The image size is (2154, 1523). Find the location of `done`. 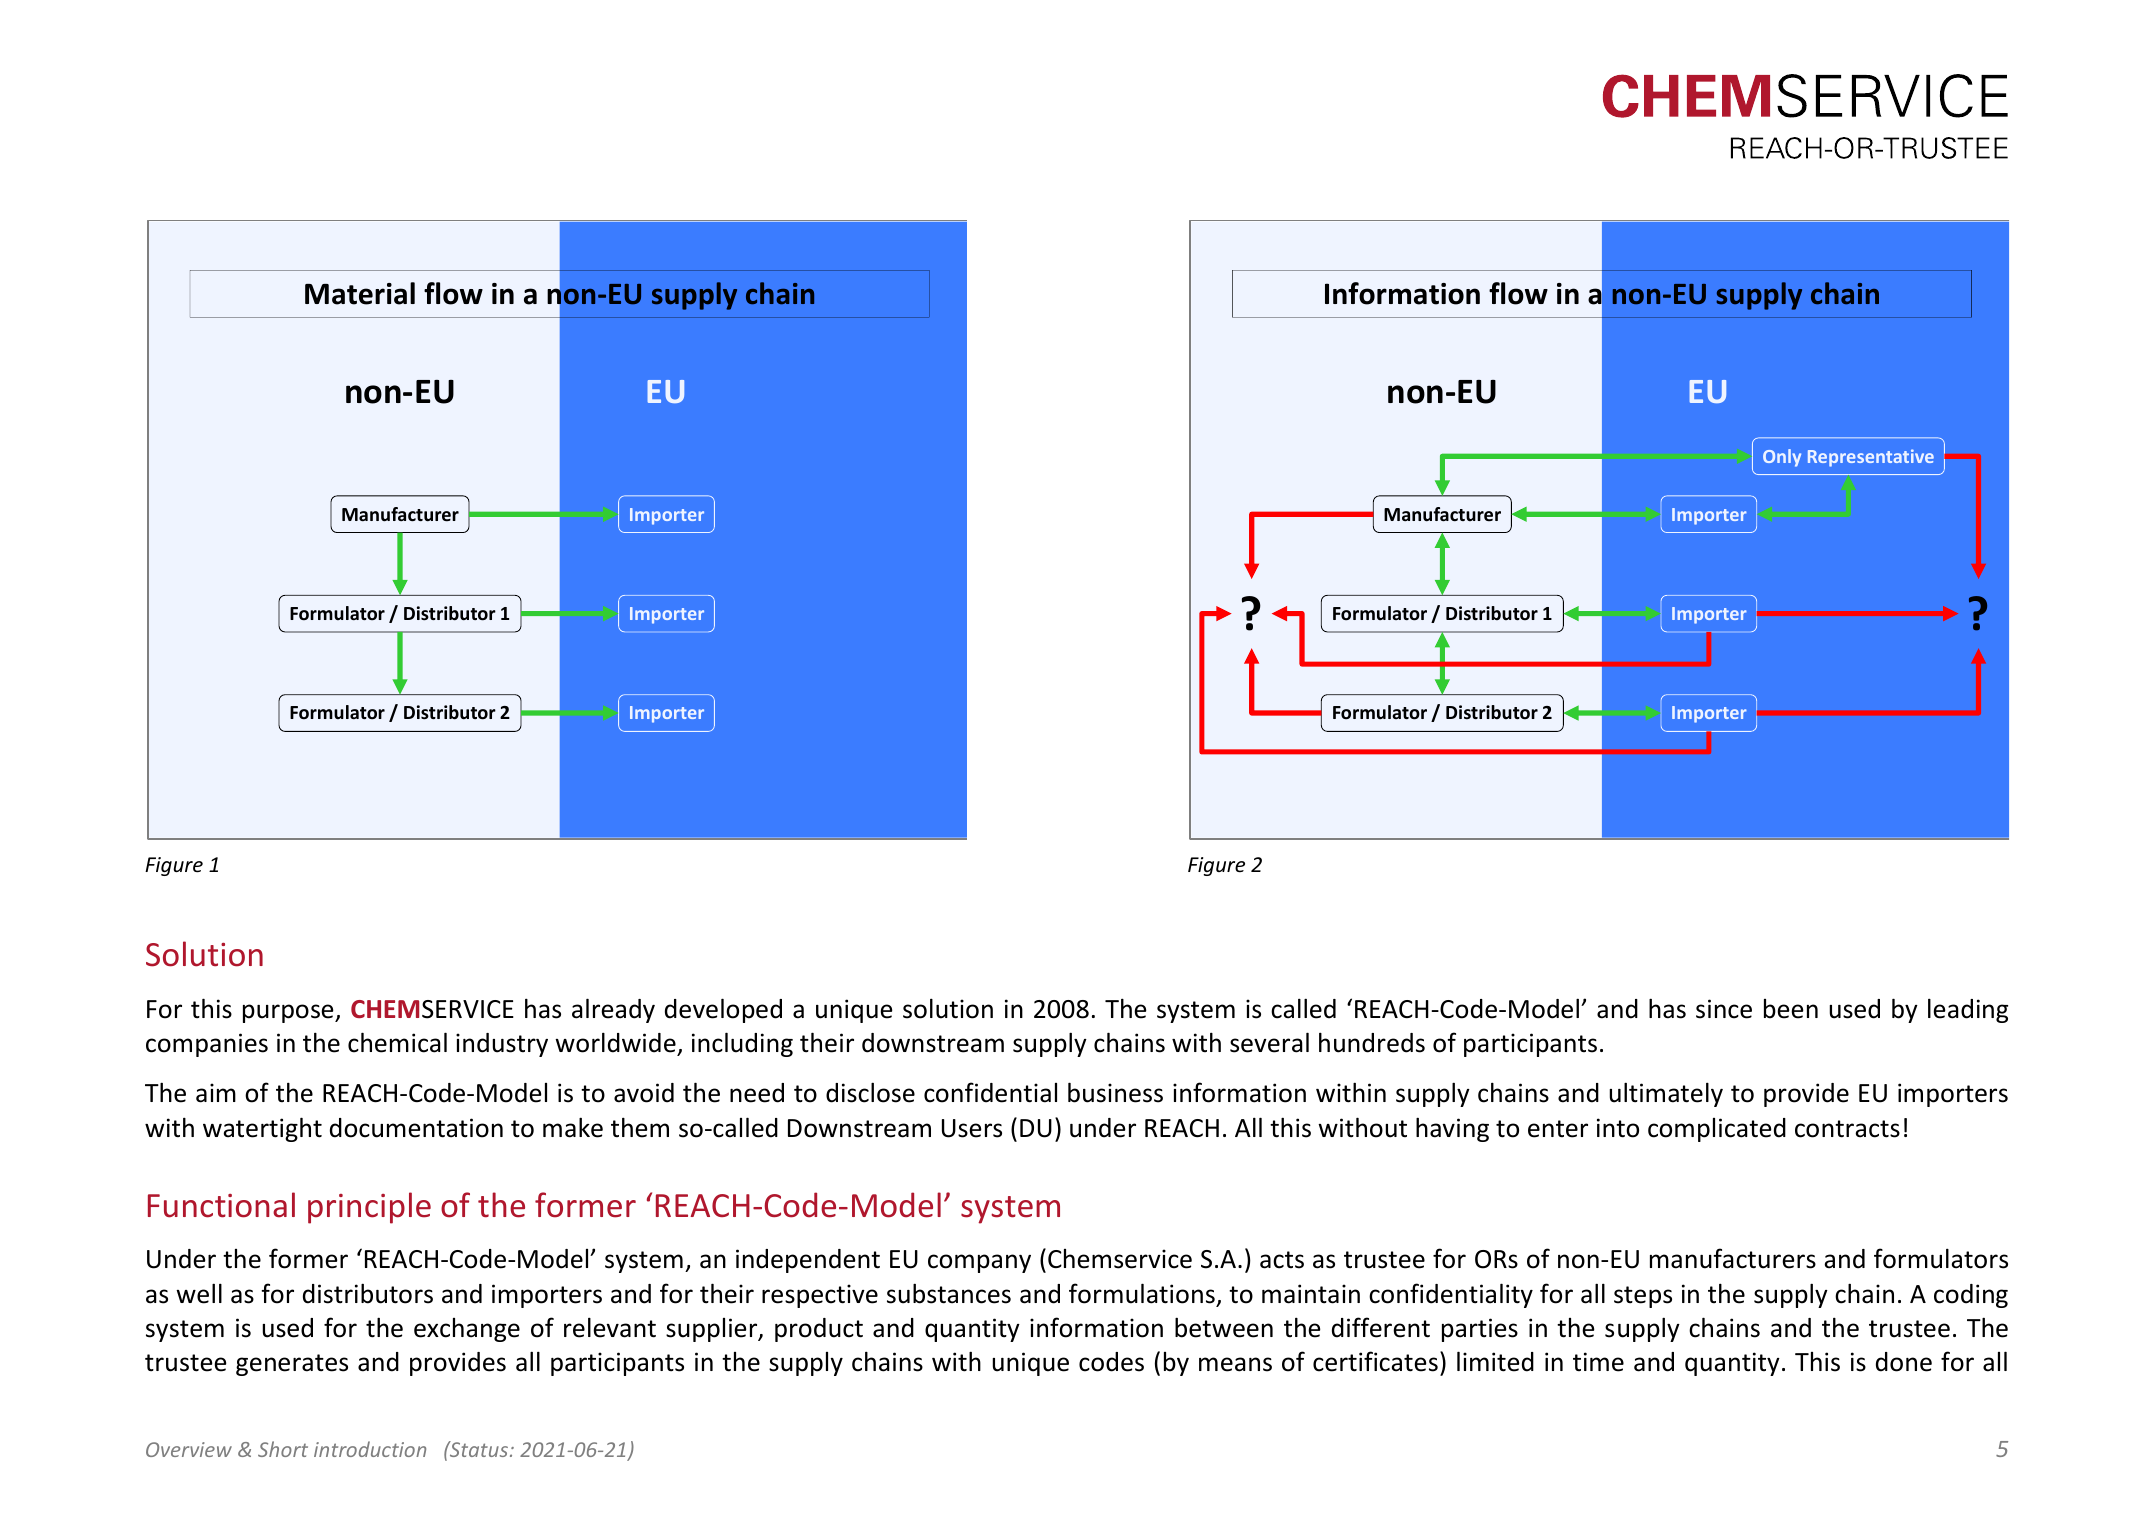

done is located at coordinates (1904, 1362).
